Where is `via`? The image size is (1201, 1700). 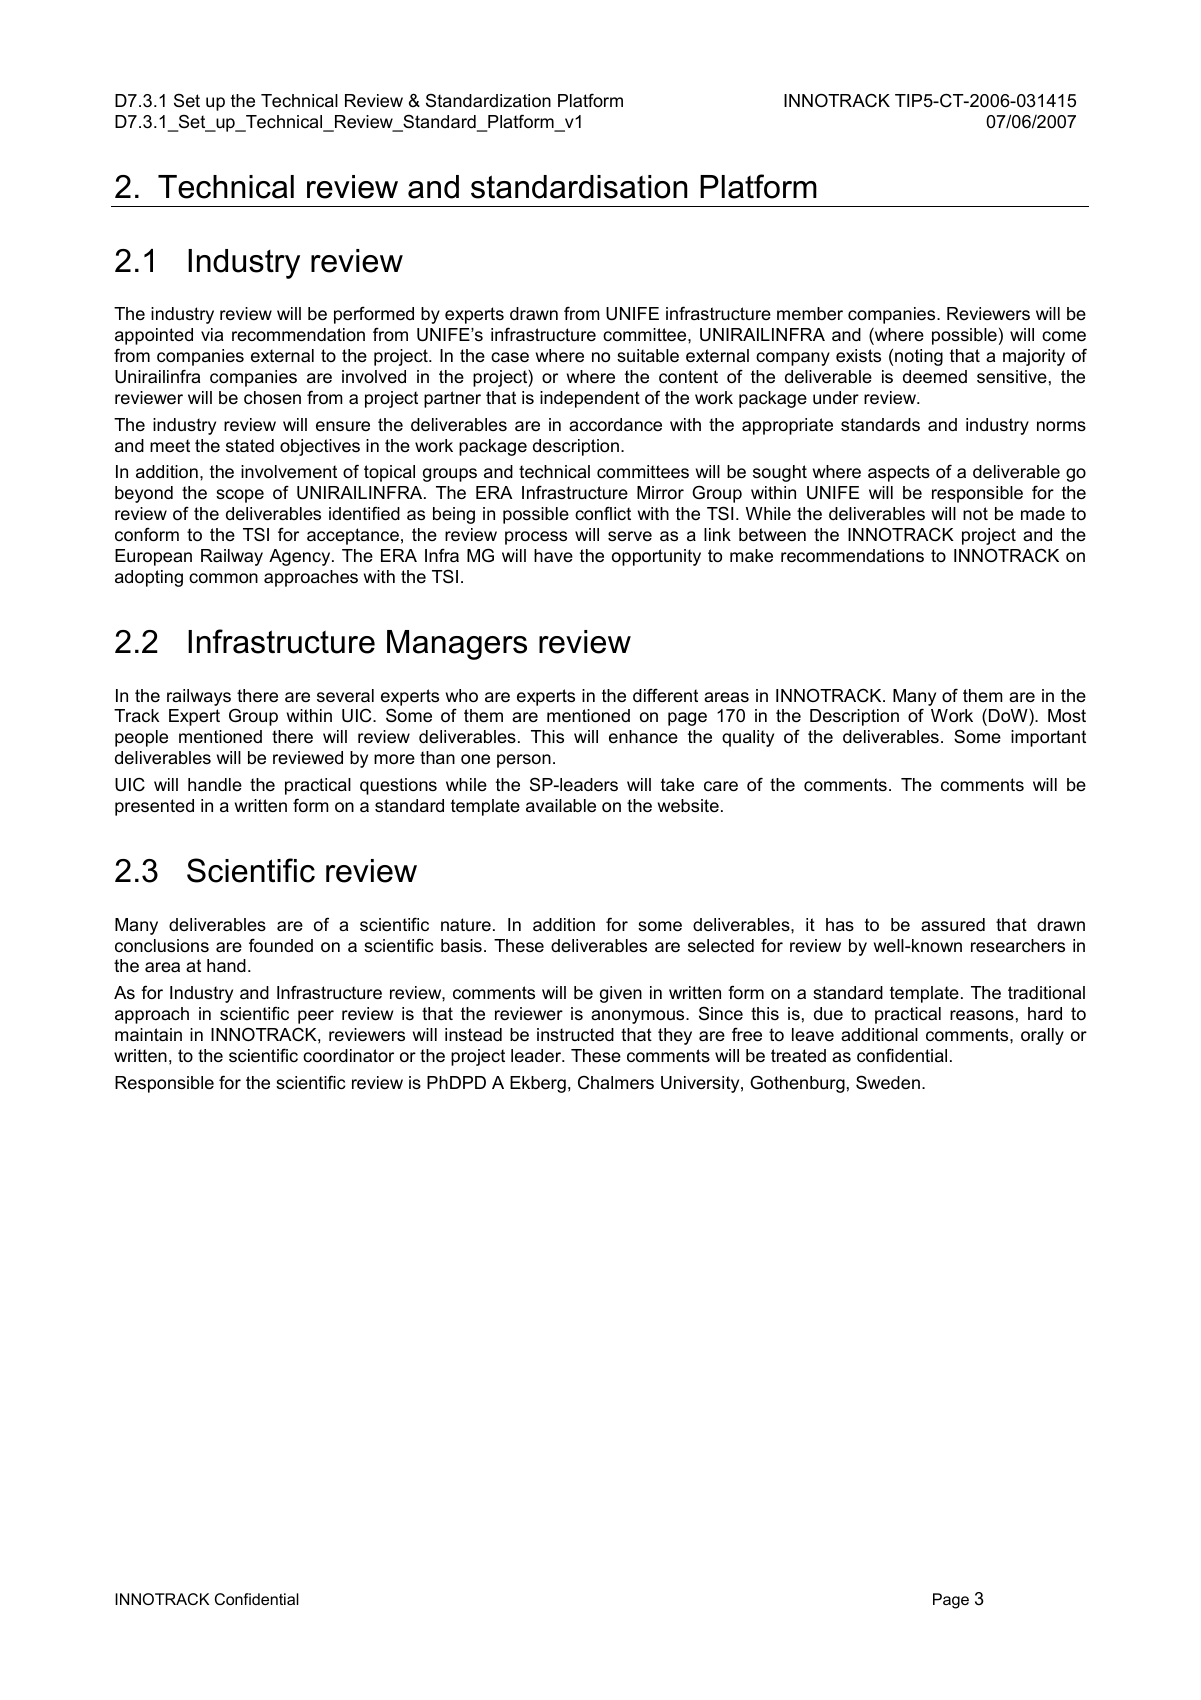
via is located at coordinates (212, 334).
